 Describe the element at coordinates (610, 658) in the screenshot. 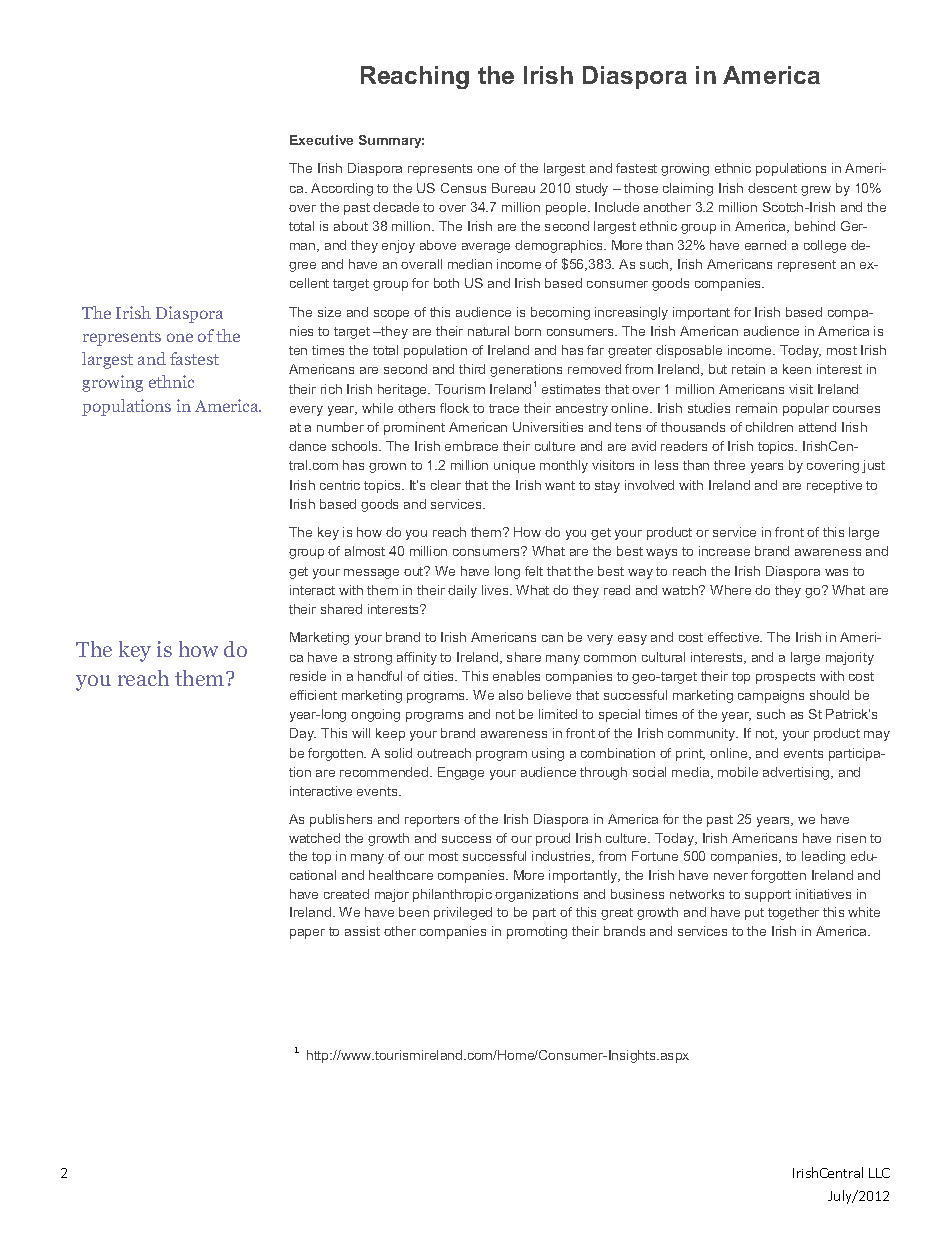

I see `common` at that location.
